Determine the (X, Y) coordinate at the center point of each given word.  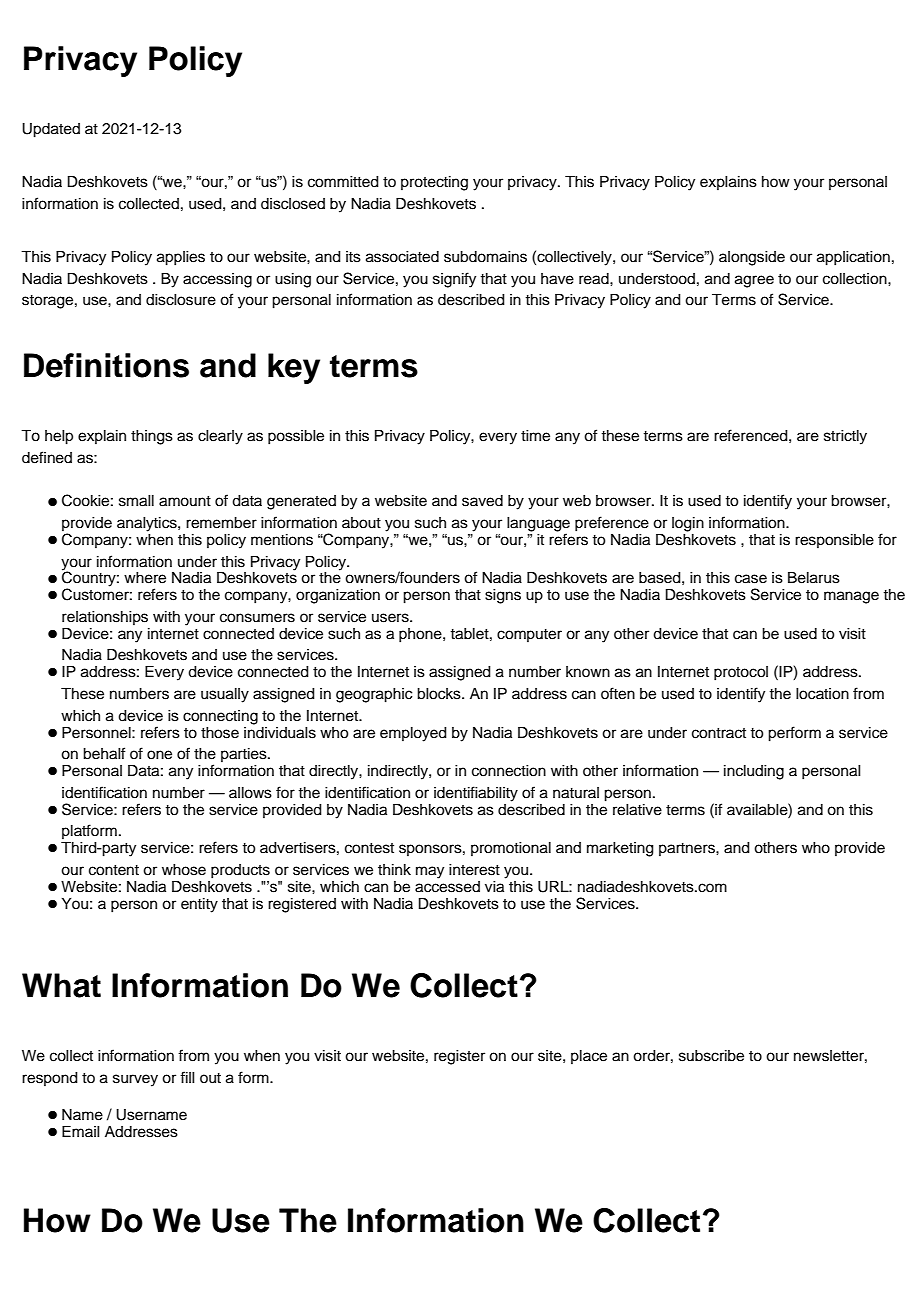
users (391, 618)
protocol (741, 673)
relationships (105, 618)
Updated (51, 130)
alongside (752, 258)
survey (135, 1080)
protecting (434, 183)
